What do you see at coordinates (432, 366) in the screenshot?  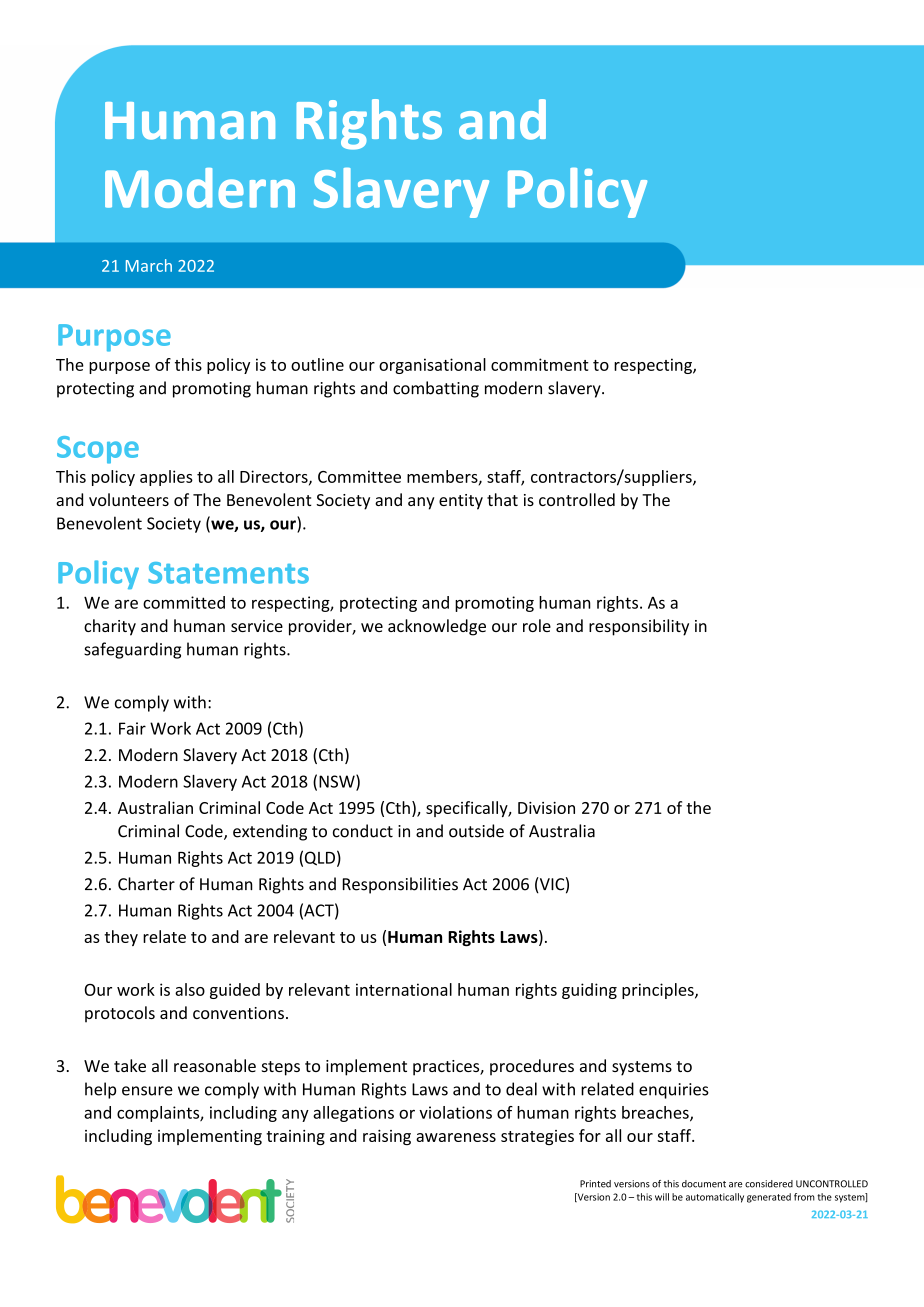 I see `organisational` at bounding box center [432, 366].
